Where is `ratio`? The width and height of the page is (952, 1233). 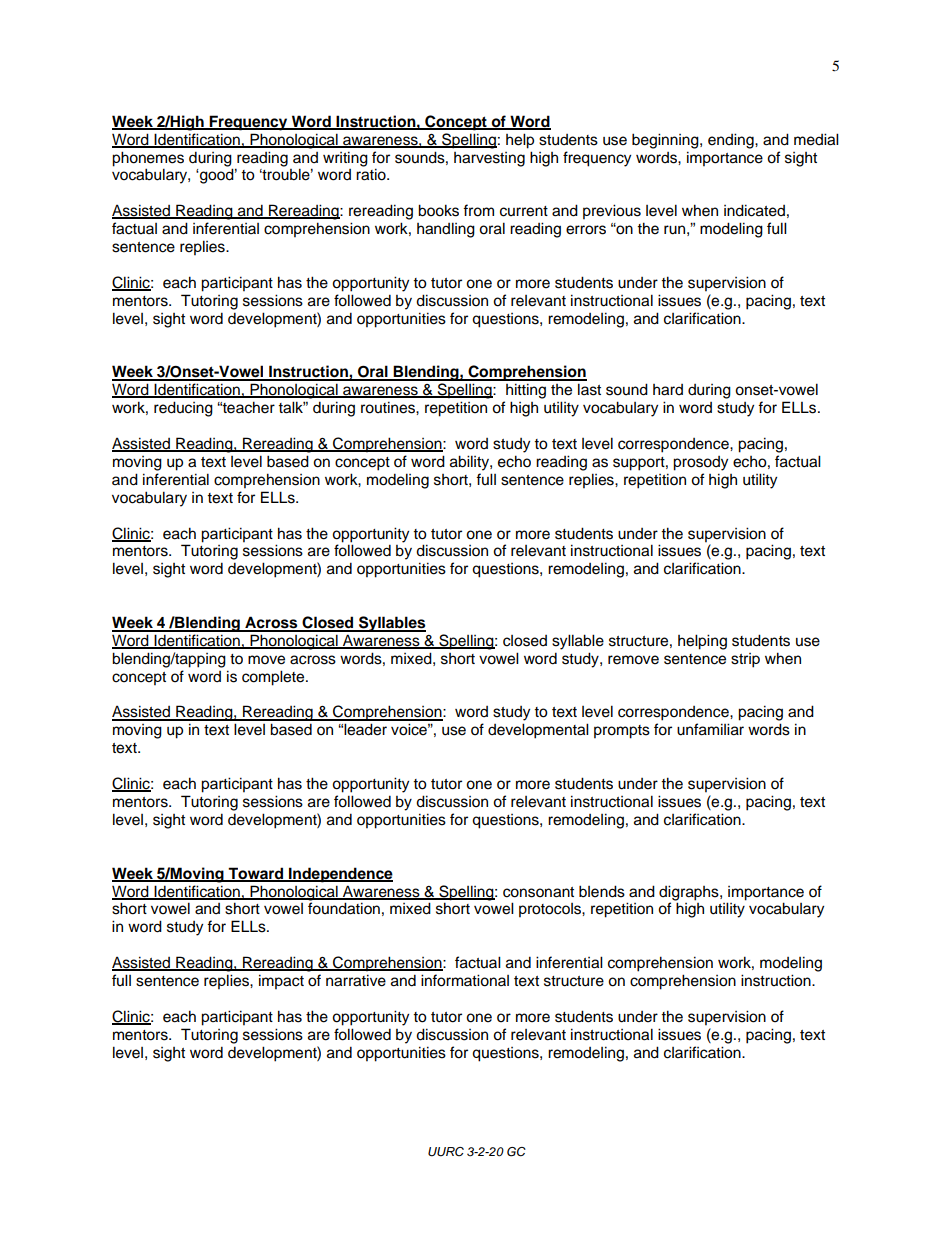
ratio is located at coordinates (372, 174).
